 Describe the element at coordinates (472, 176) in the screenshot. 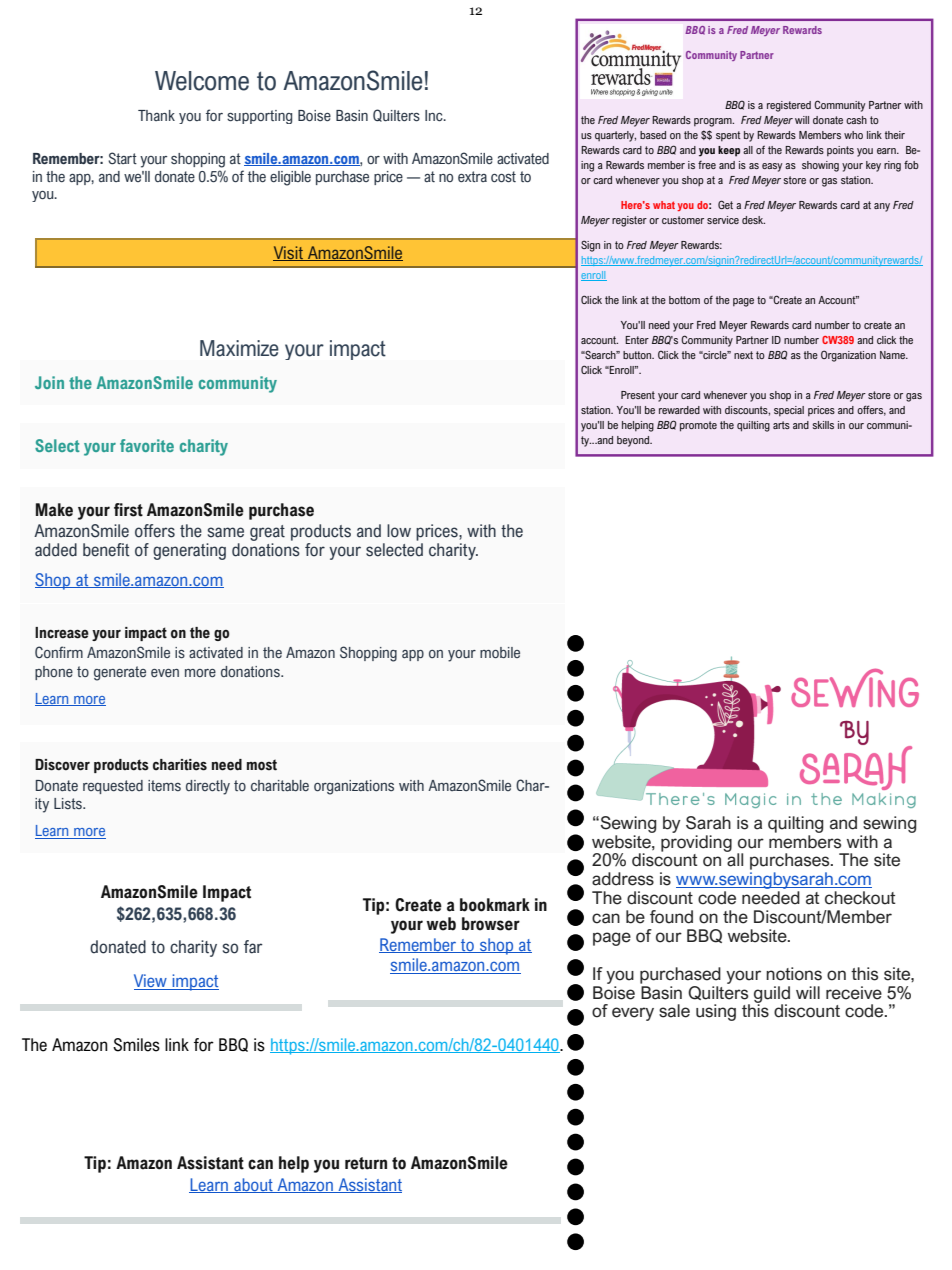

I see `extra` at that location.
